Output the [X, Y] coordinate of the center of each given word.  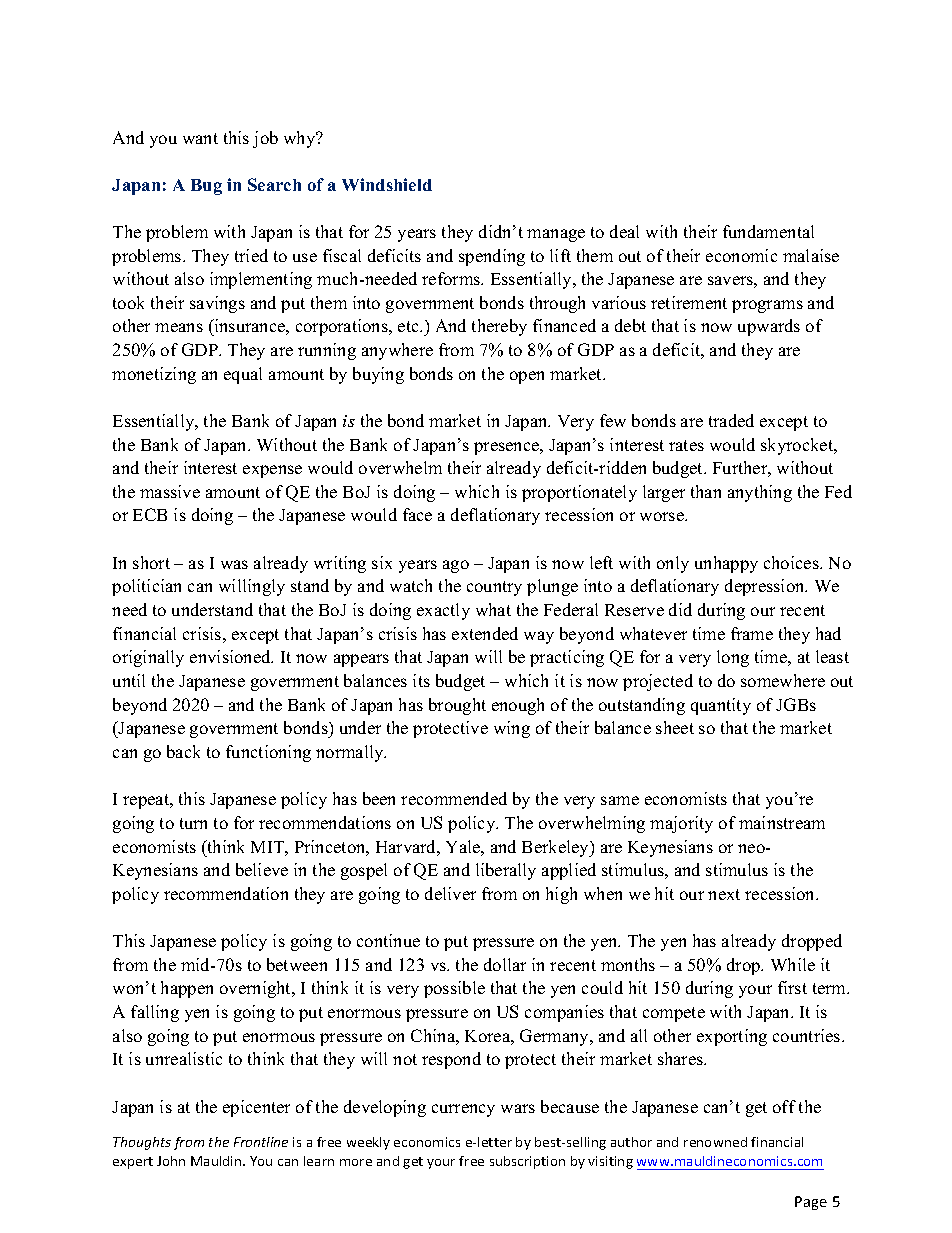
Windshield [387, 184]
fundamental [768, 231]
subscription [527, 1162]
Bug [206, 187]
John [171, 1161]
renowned [715, 1142]
